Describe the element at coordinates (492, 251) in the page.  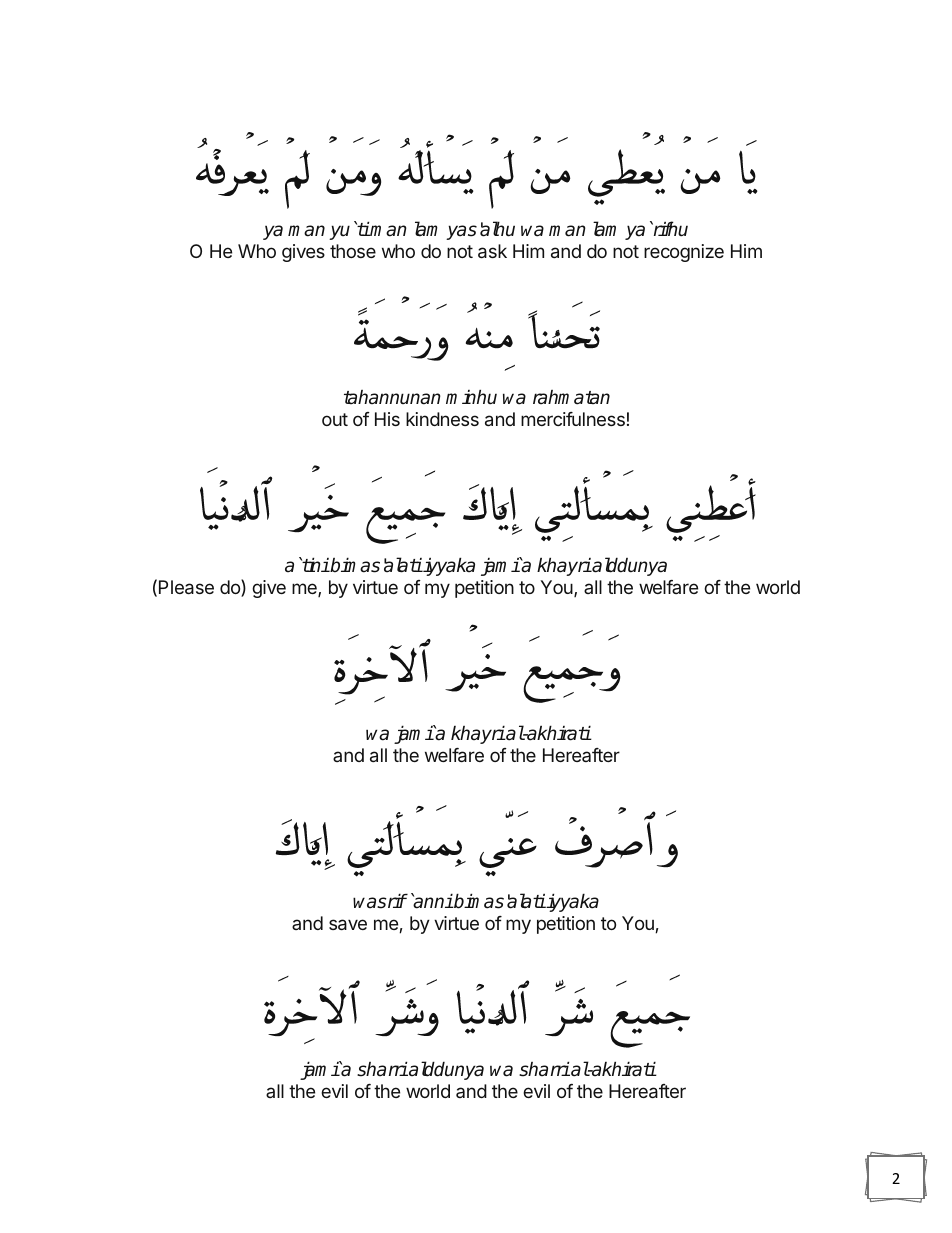
I see `ask` at that location.
